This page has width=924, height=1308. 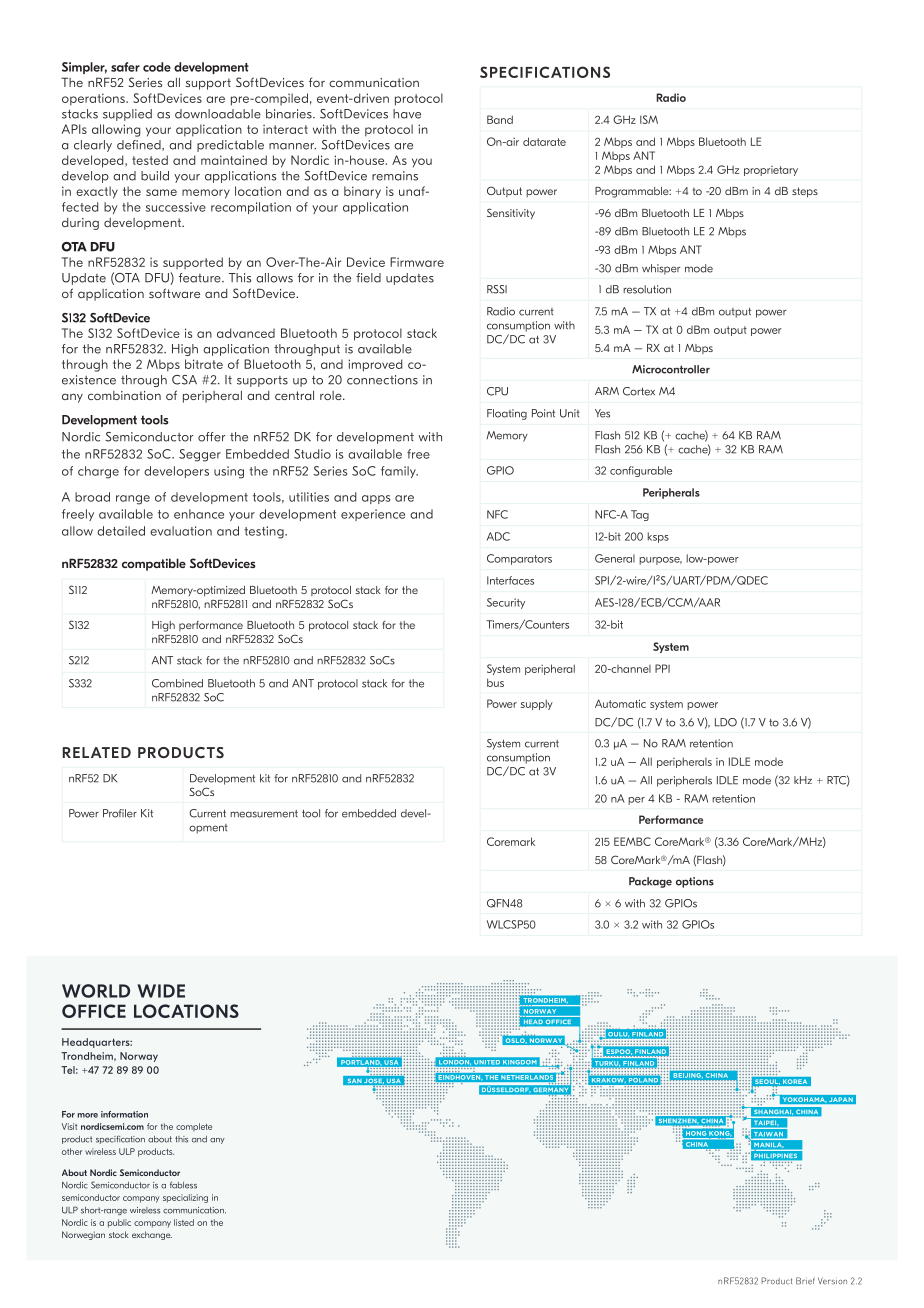 I want to click on enhance, so click(x=199, y=514).
